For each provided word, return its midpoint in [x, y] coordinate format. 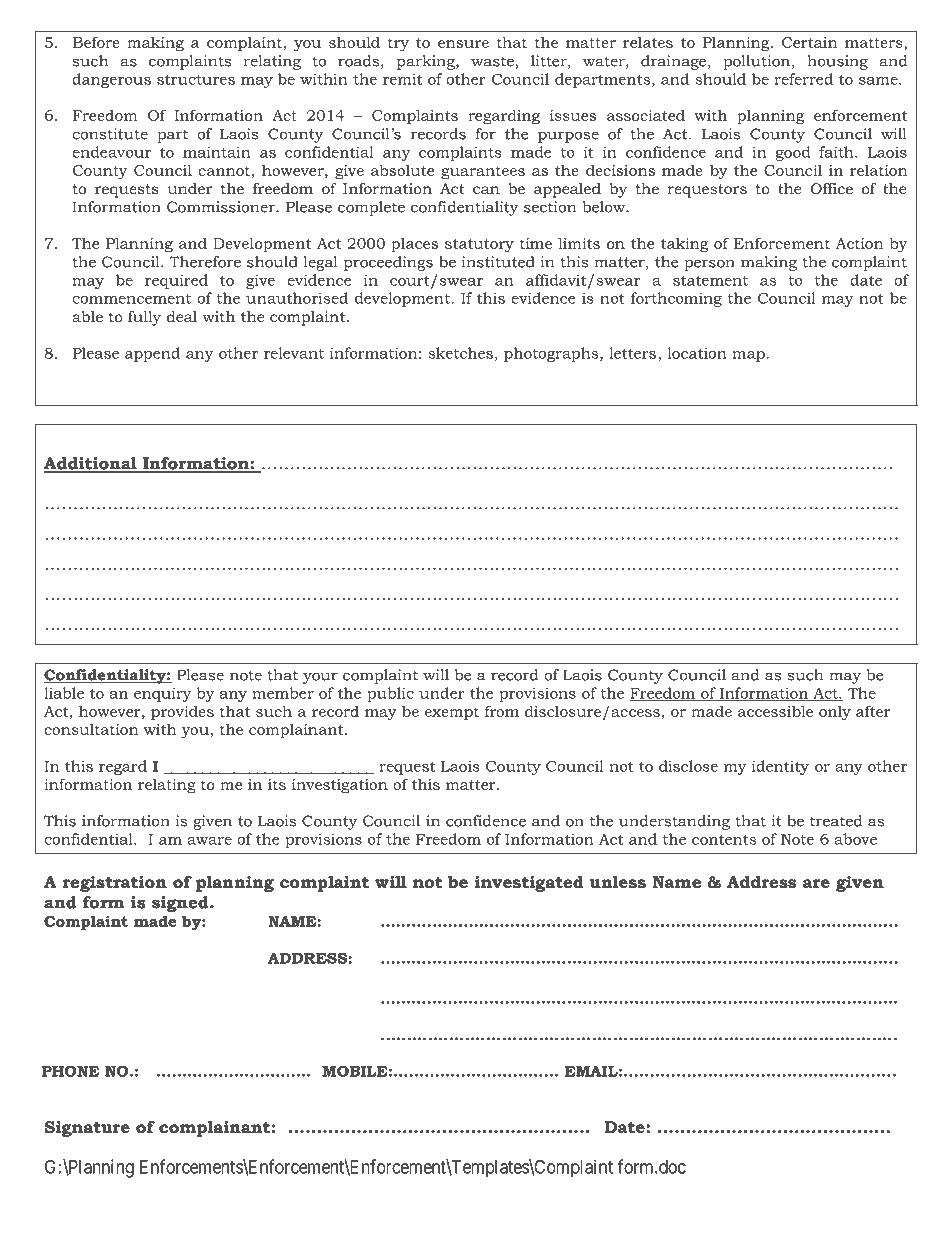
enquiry [162, 694]
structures [196, 79]
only [835, 713]
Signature [87, 1128]
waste [493, 62]
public [390, 694]
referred [803, 79]
